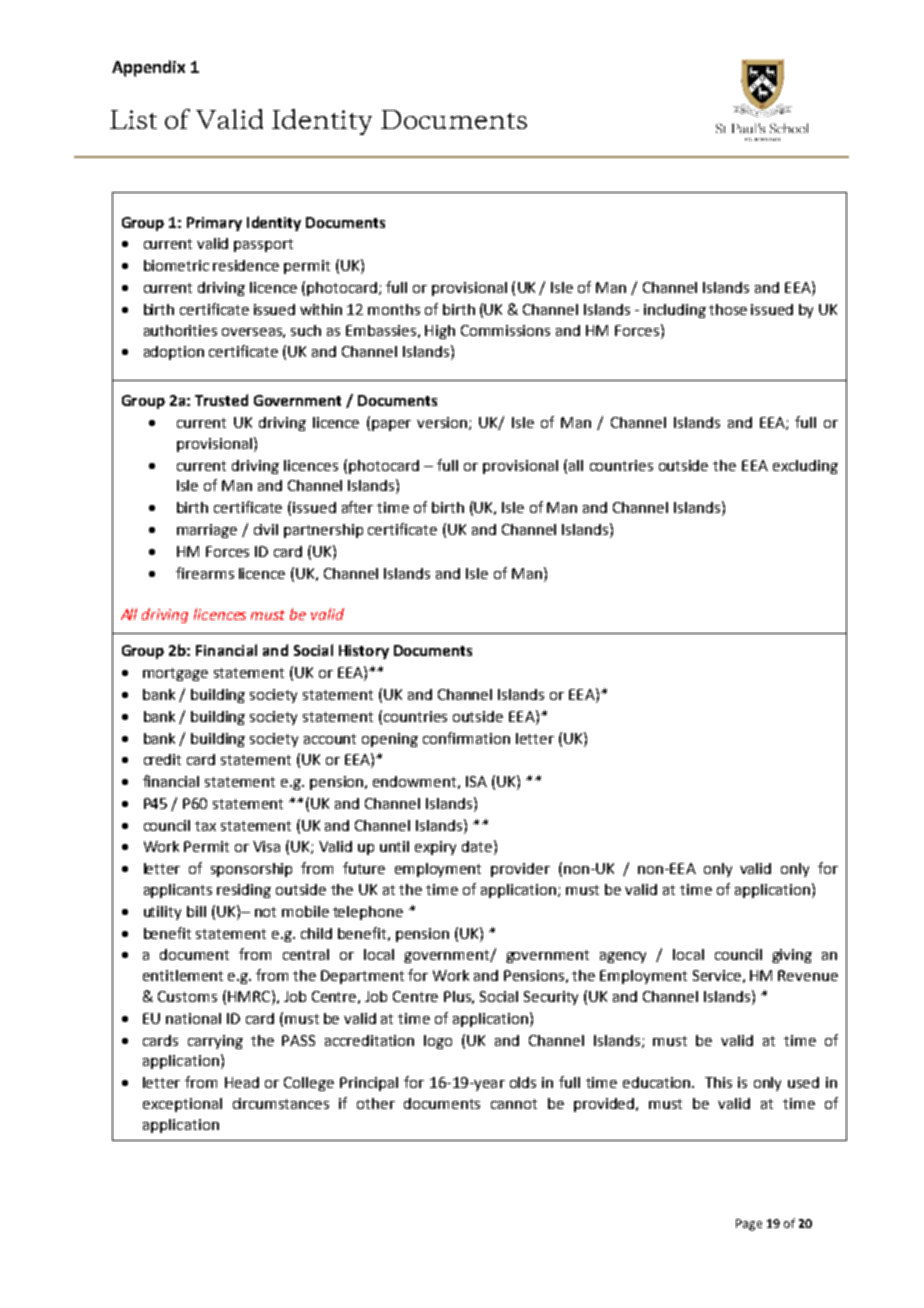 This screenshot has width=924, height=1308. Describe the element at coordinates (175, 674) in the screenshot. I see `mortgage` at that location.
